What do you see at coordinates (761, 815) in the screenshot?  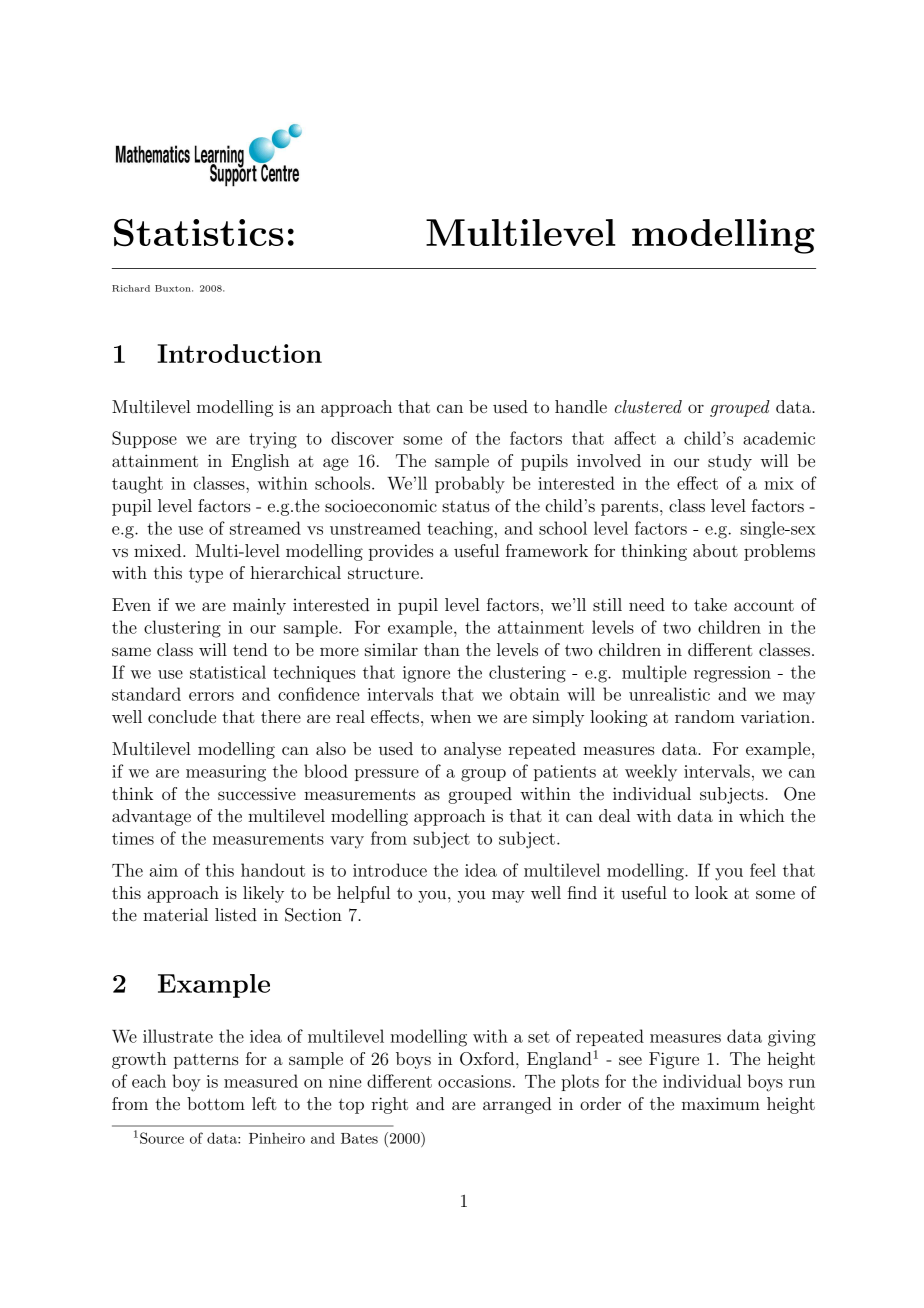 I see `which` at bounding box center [761, 815].
